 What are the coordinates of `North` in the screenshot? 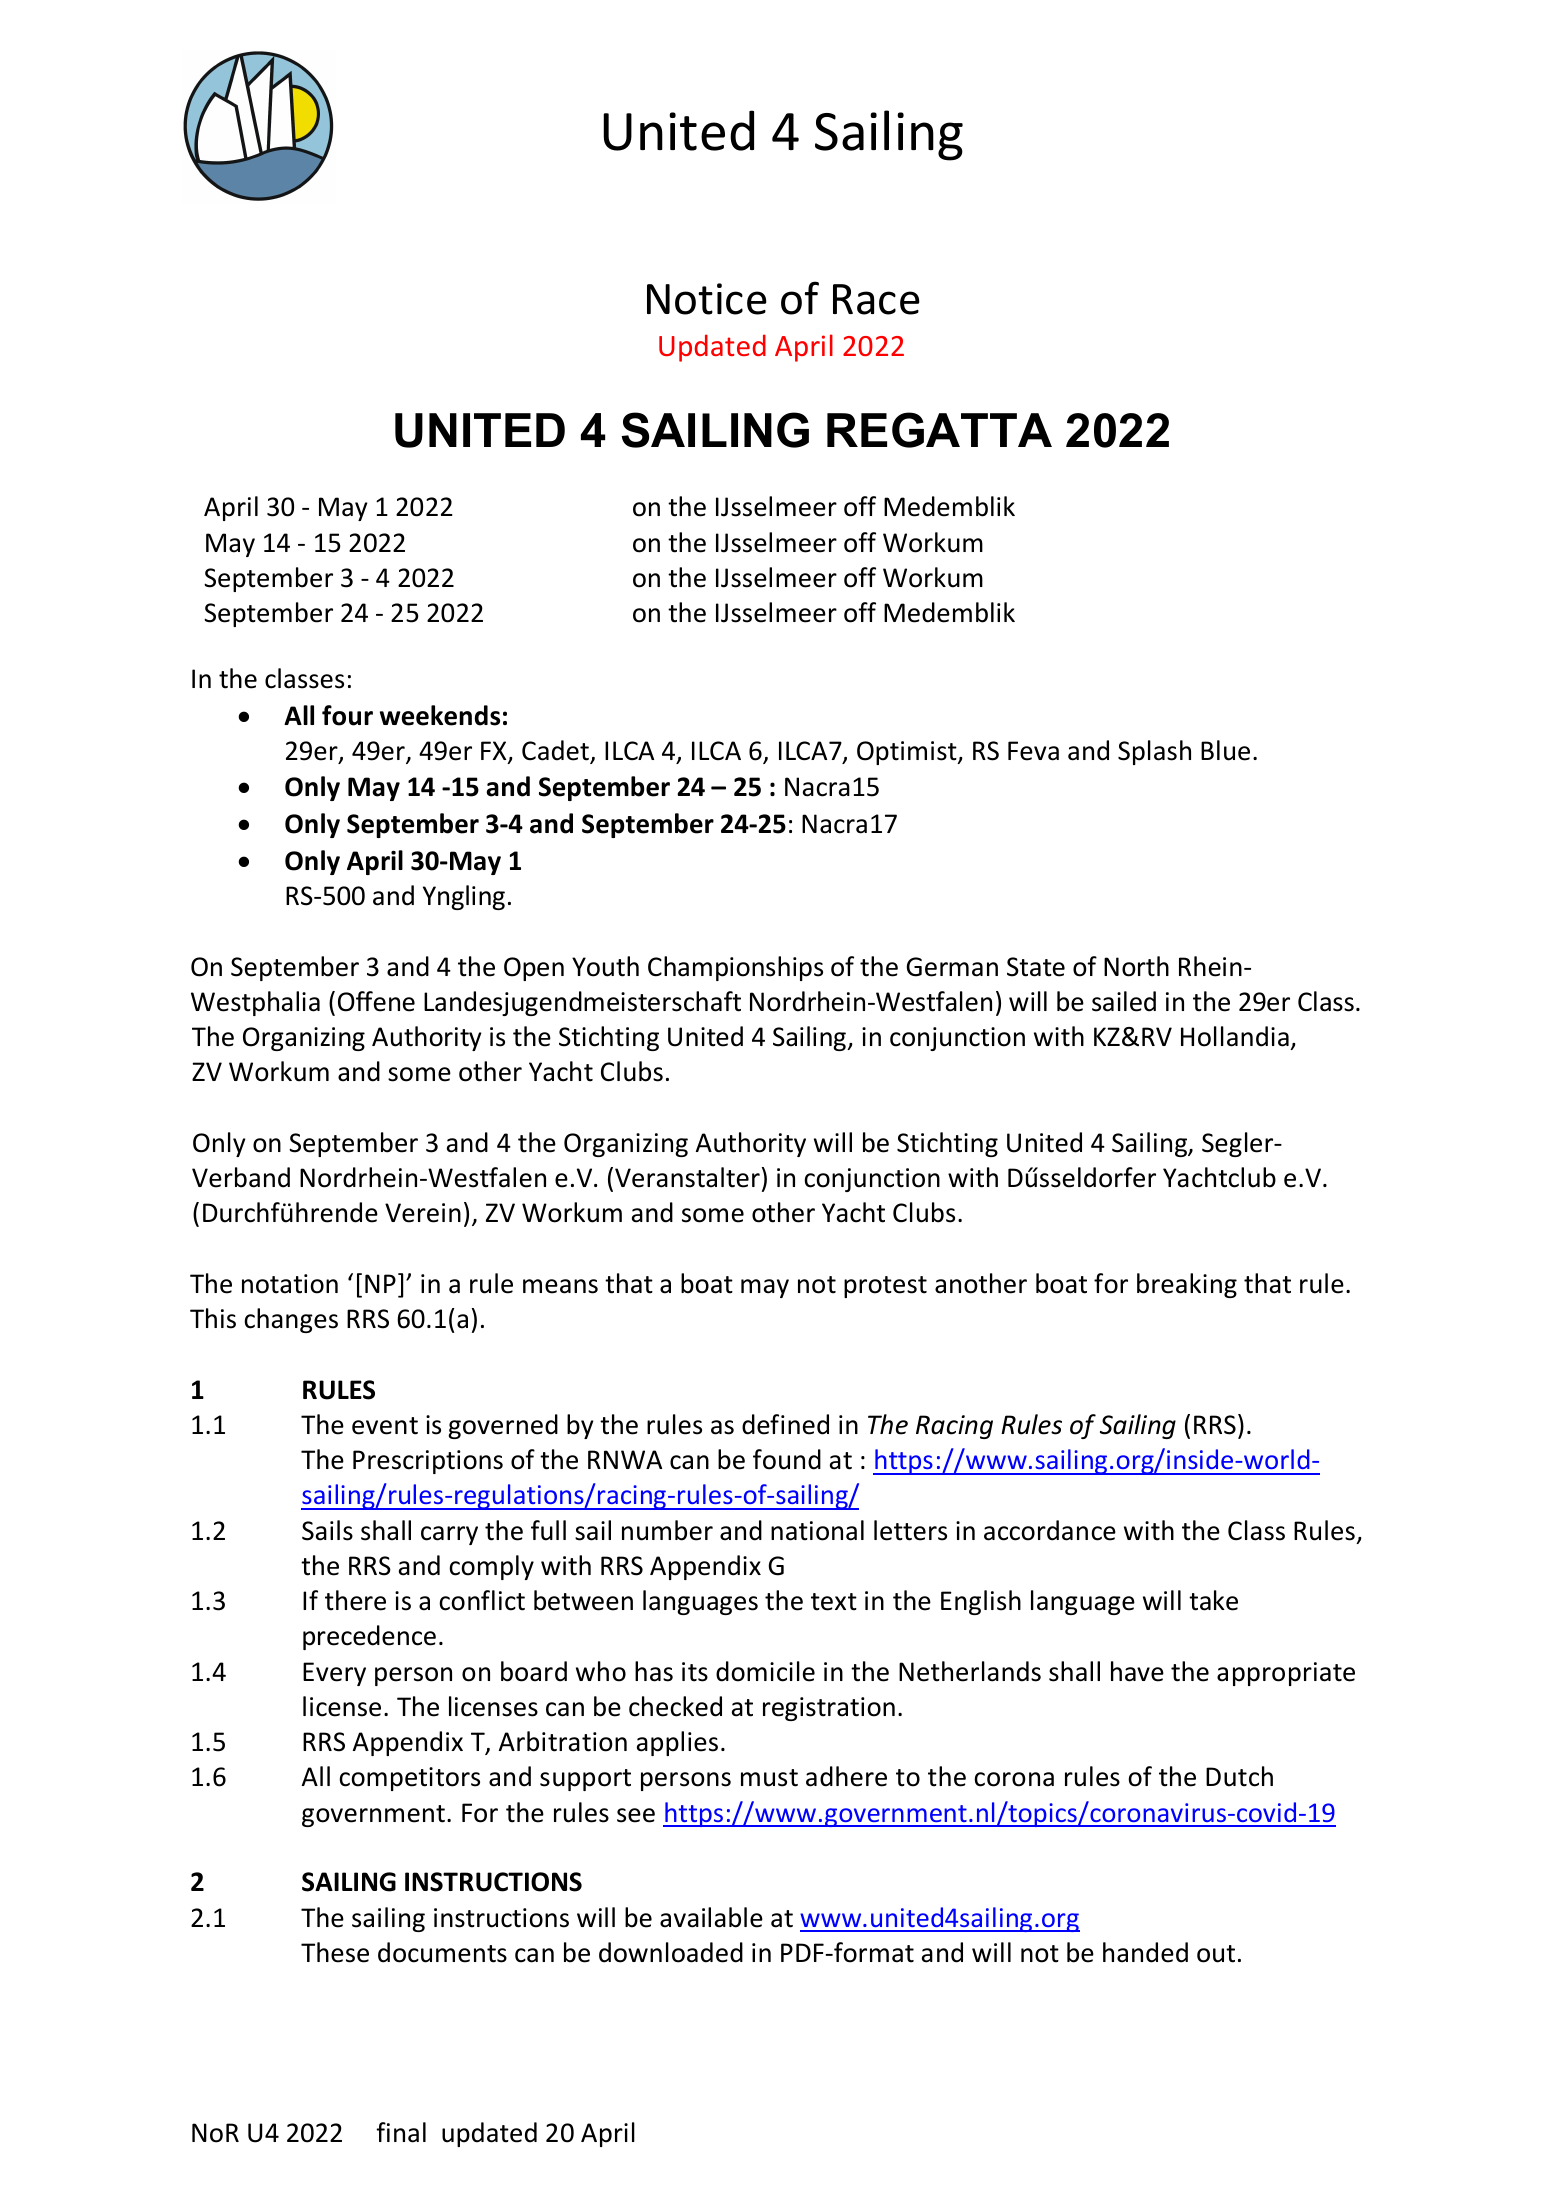 It's located at (1136, 966).
